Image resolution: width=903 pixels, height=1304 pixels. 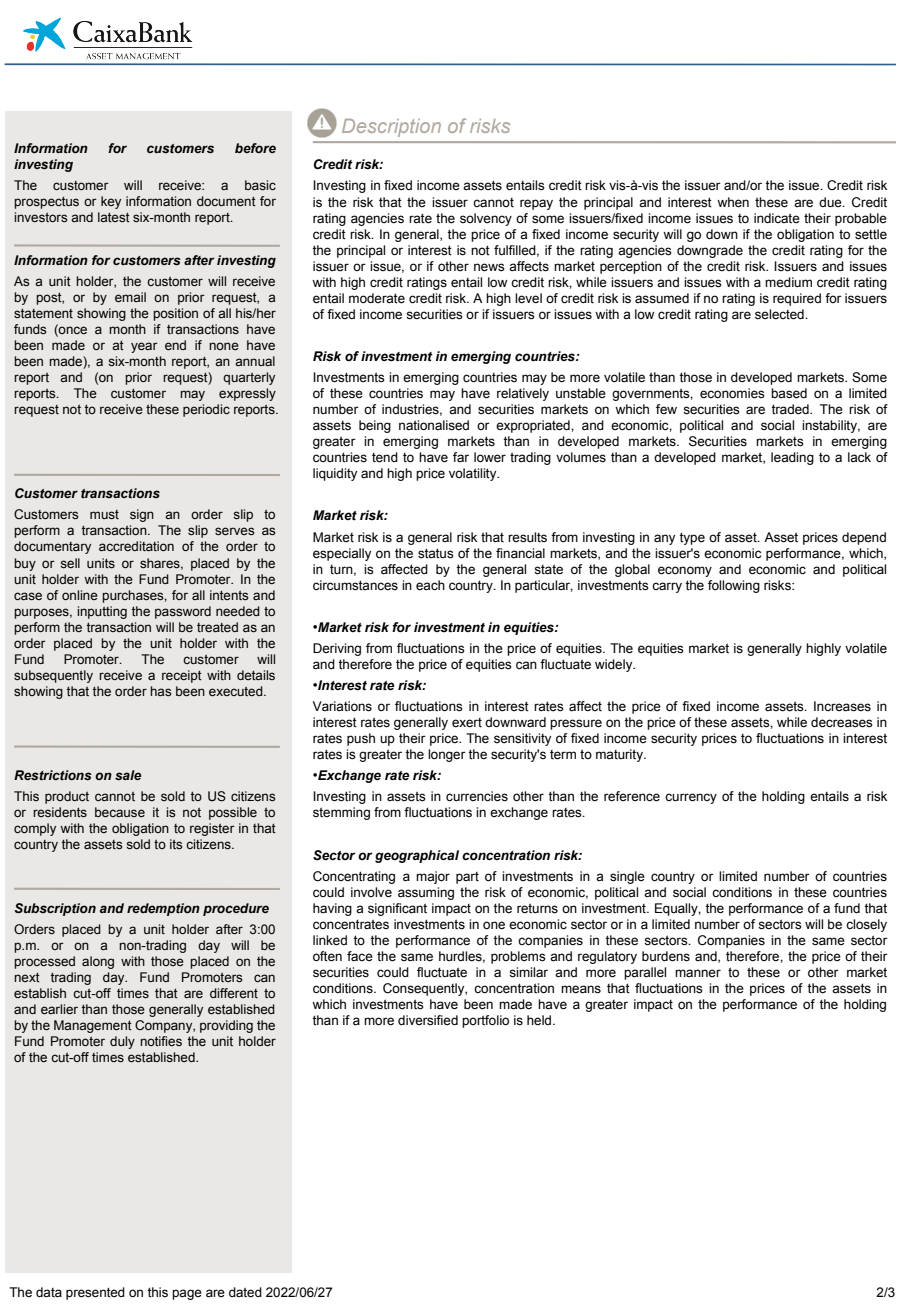 What do you see at coordinates (698, 973) in the page?
I see `manner` at bounding box center [698, 973].
